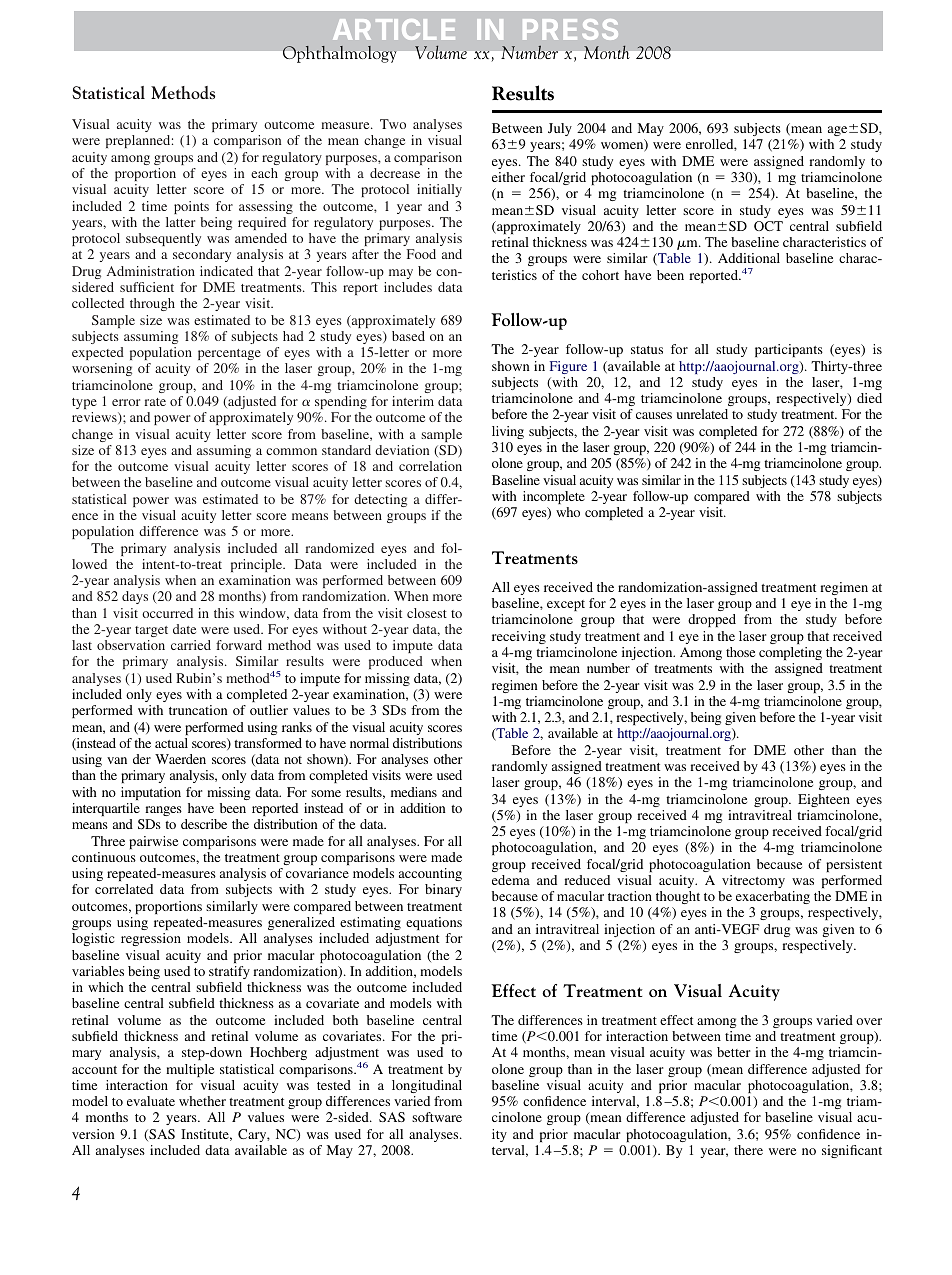 The height and width of the screenshot is (1275, 952). What do you see at coordinates (437, 1117) in the screenshot?
I see `software` at bounding box center [437, 1117].
